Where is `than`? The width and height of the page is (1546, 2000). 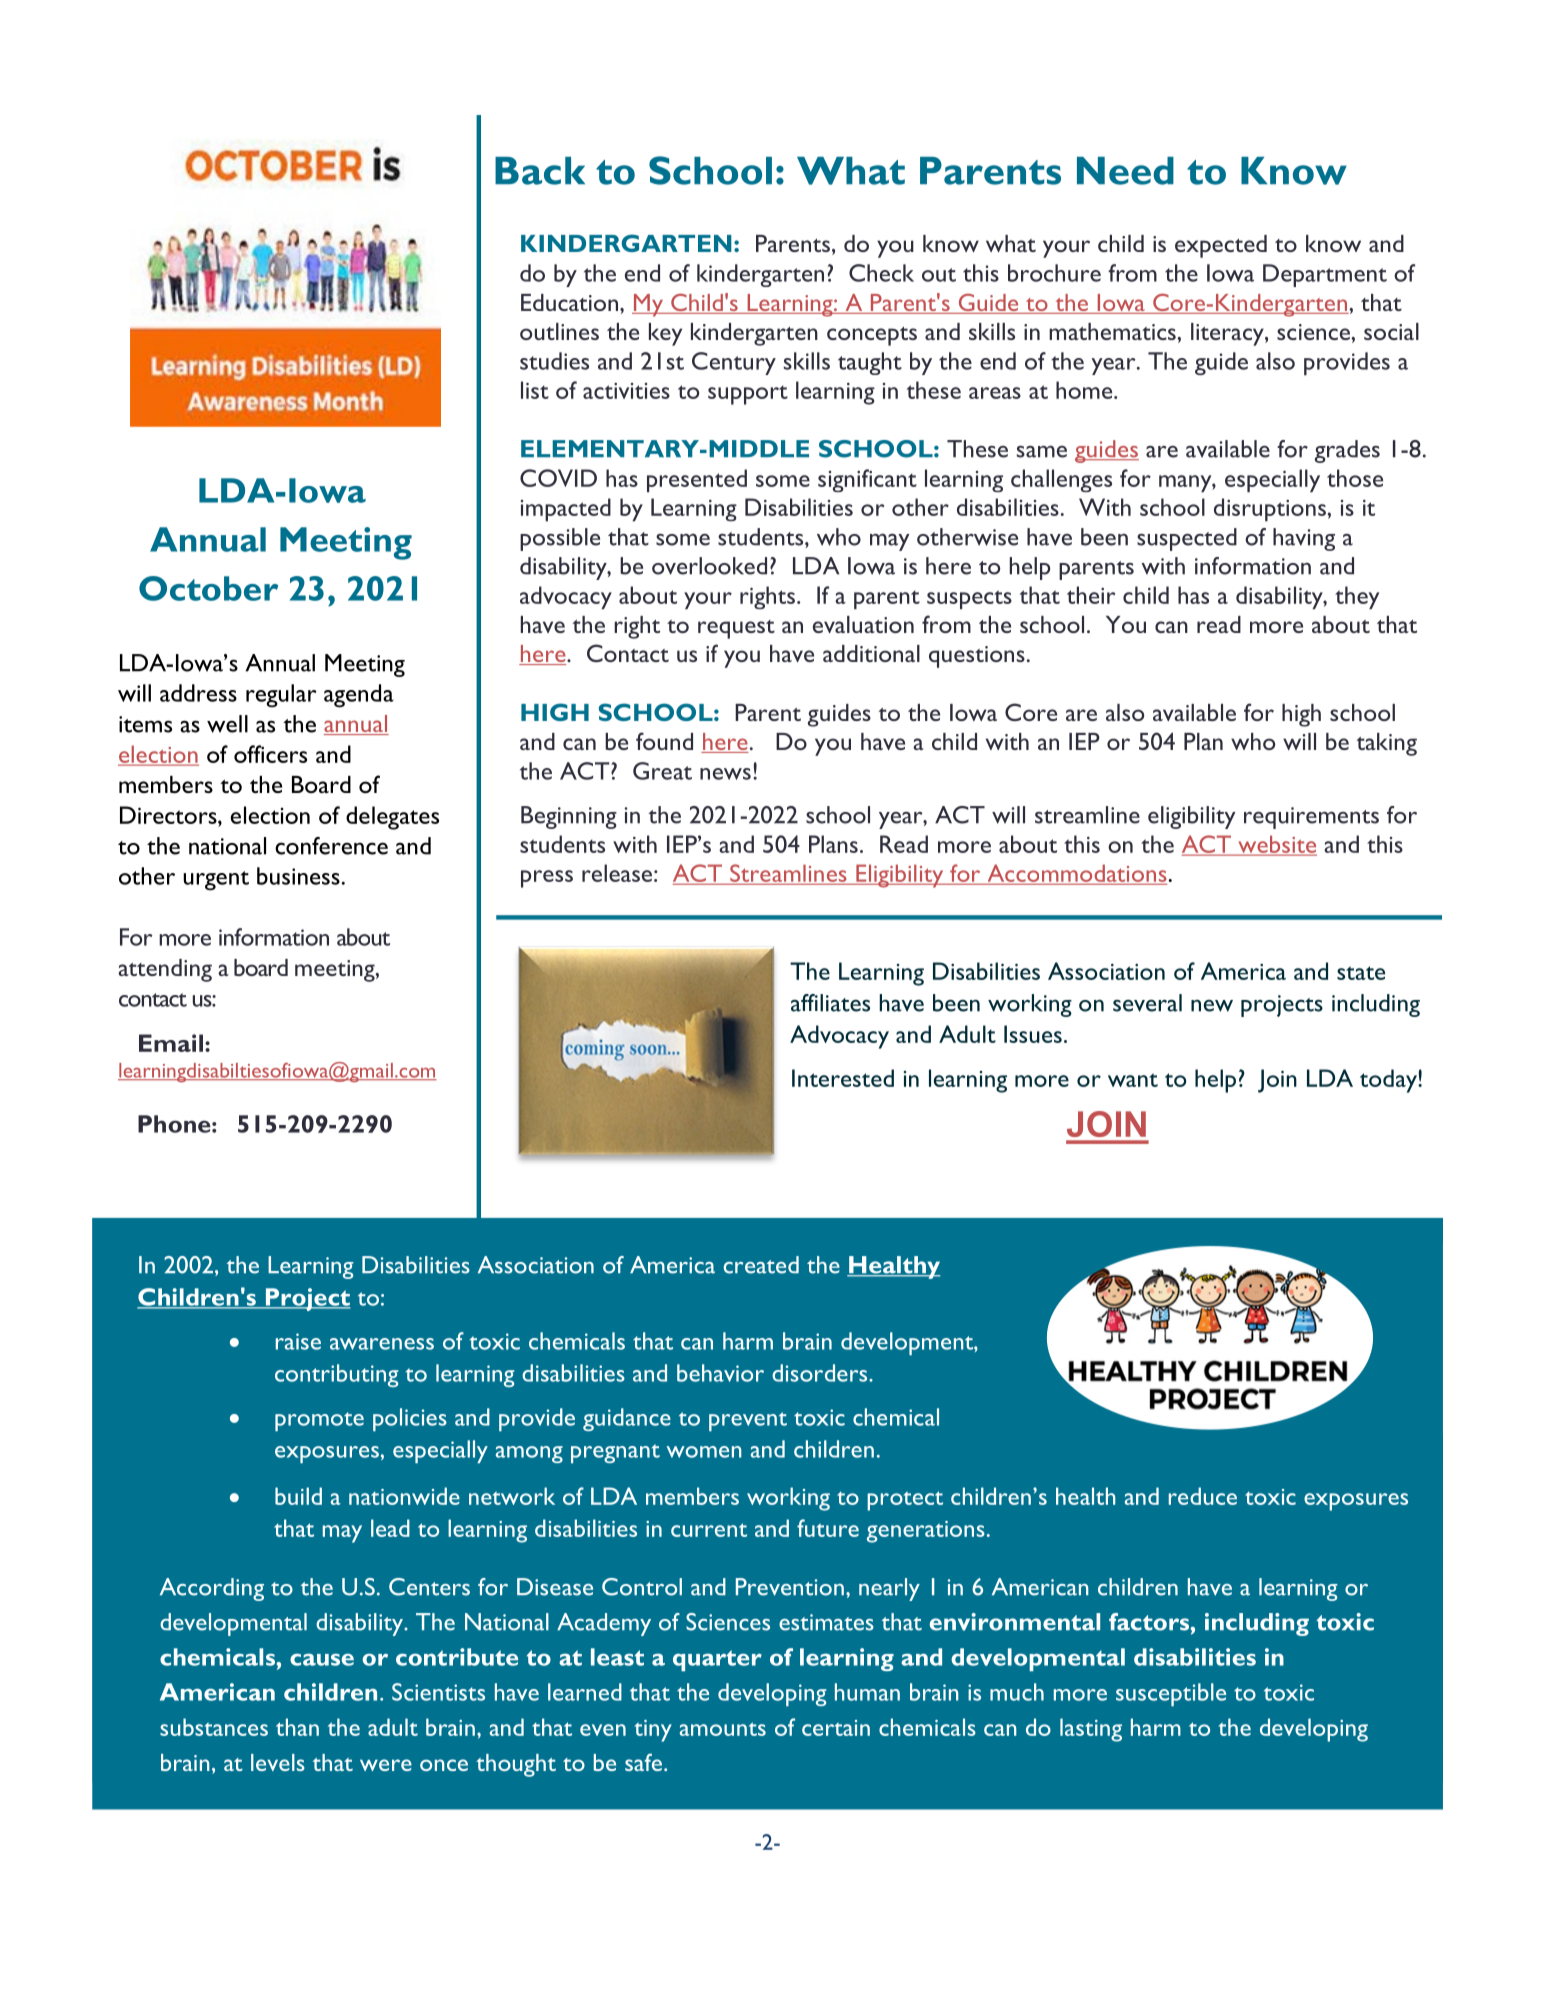
than is located at coordinates (297, 1727).
